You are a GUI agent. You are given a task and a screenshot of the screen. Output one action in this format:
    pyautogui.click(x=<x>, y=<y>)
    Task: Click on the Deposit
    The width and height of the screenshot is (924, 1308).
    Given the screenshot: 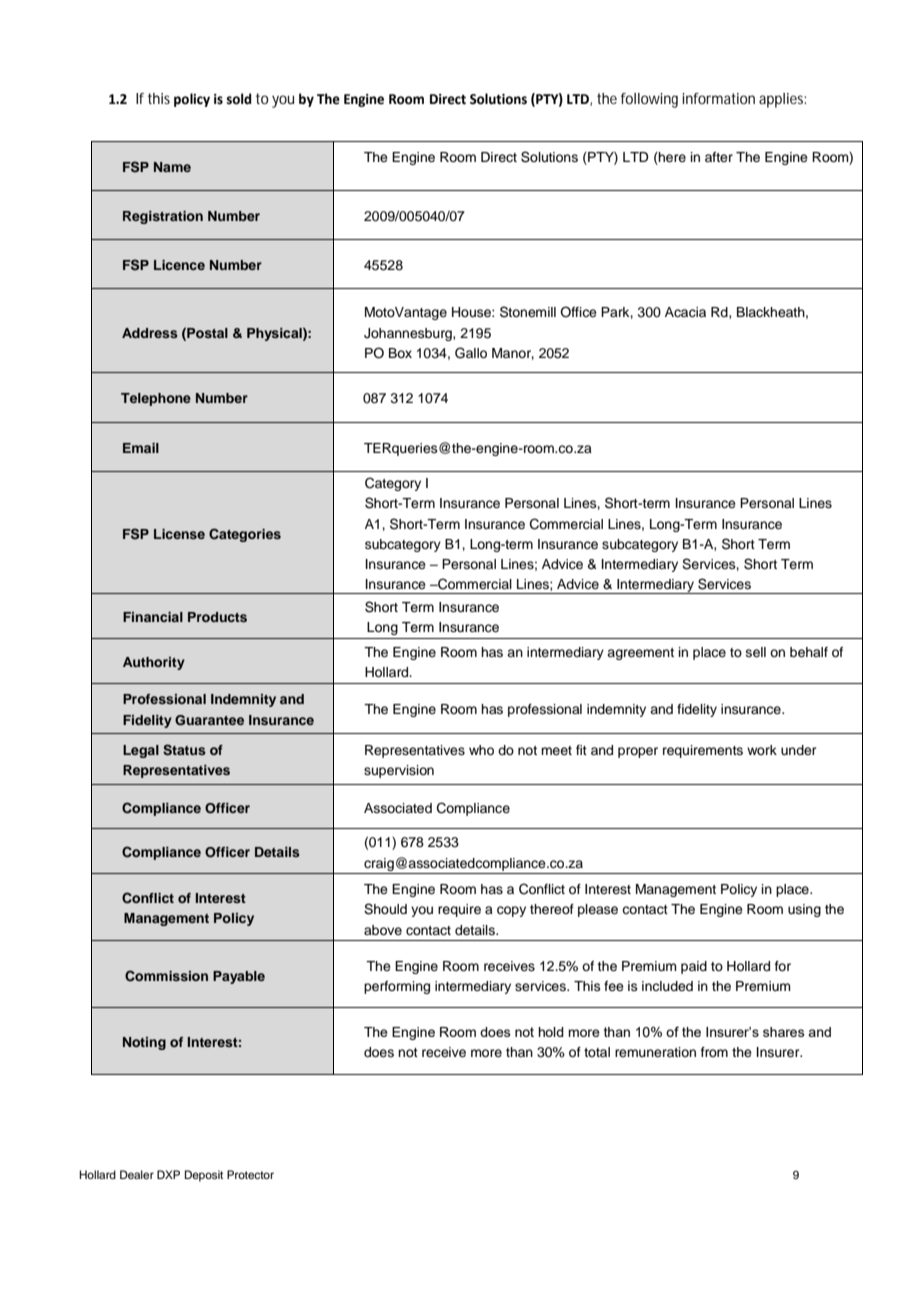 What is the action you would take?
    pyautogui.click(x=204, y=1176)
